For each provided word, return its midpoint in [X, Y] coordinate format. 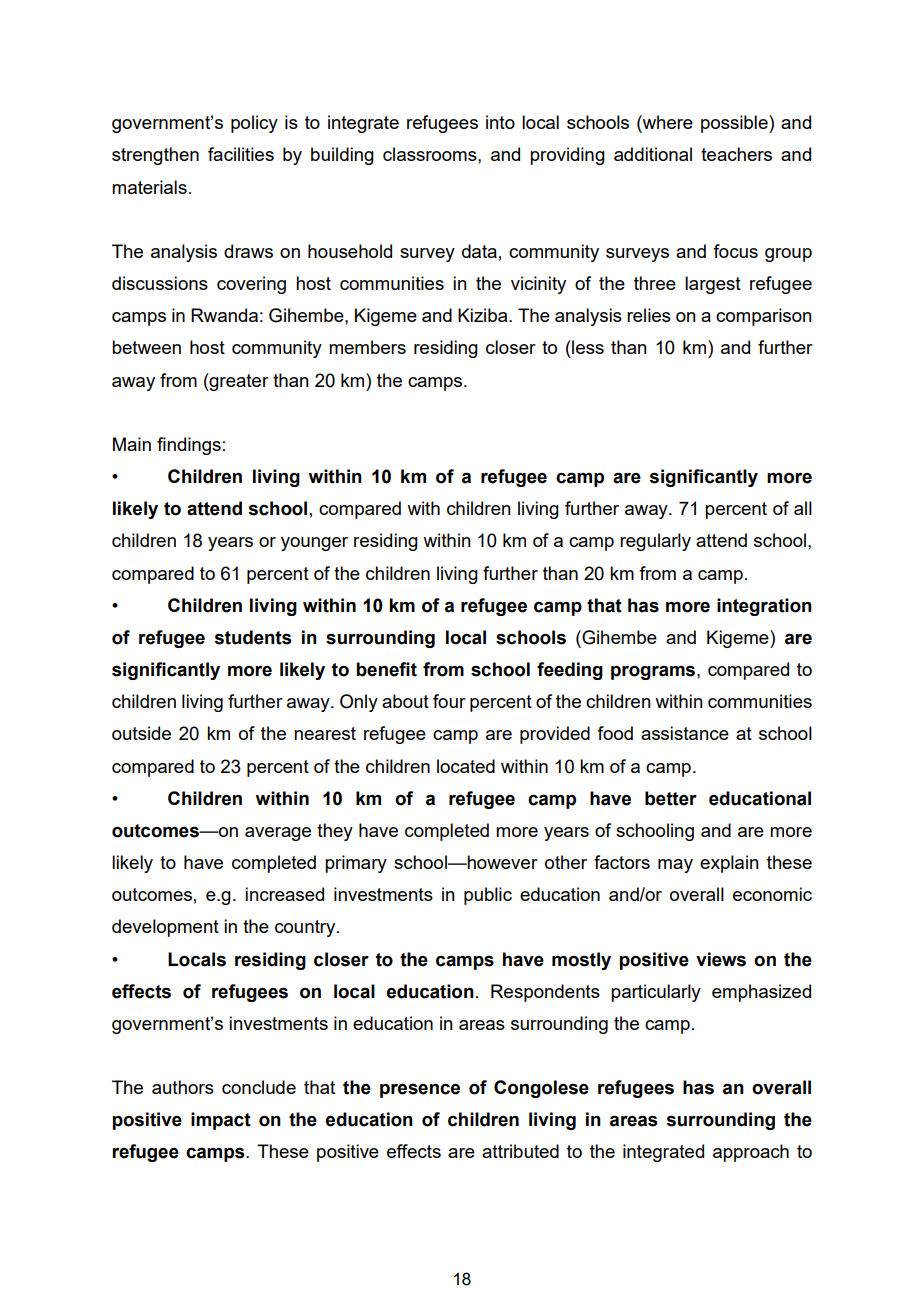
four [449, 701]
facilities [241, 154]
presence [420, 1091]
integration [764, 607]
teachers [736, 154]
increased [284, 894]
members [367, 347]
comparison [764, 317]
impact [221, 1121]
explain [729, 864]
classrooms [431, 154]
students [253, 637]
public [488, 896]
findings [189, 446]
